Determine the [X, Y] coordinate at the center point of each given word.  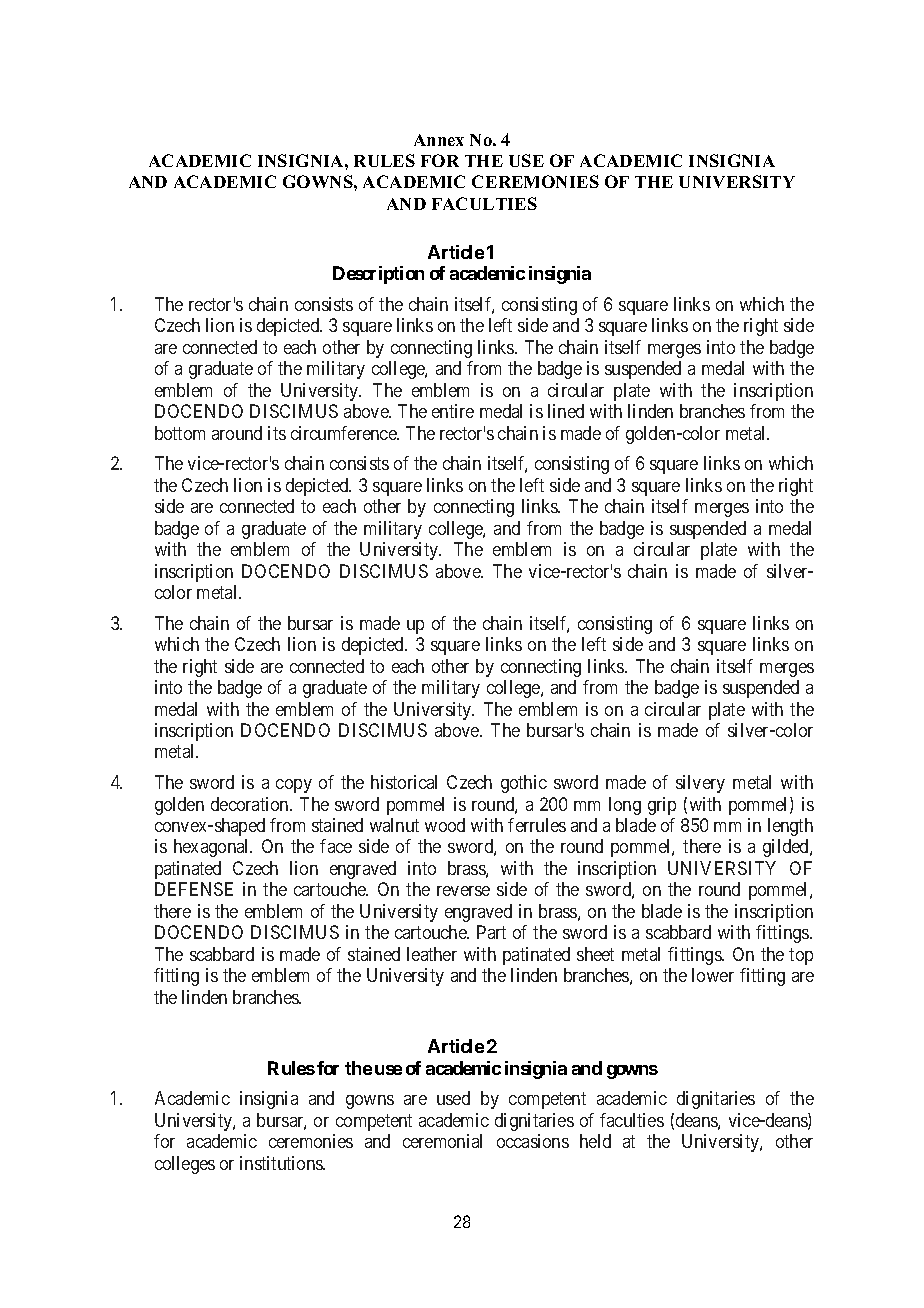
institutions [282, 1163]
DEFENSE [194, 889]
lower [713, 975]
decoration [251, 804]
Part [491, 932]
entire [453, 411]
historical [404, 782]
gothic [524, 784]
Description [378, 275]
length [790, 827]
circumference [344, 433]
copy [294, 786]
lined [566, 411]
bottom [180, 433]
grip [662, 806]
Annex [439, 140]
